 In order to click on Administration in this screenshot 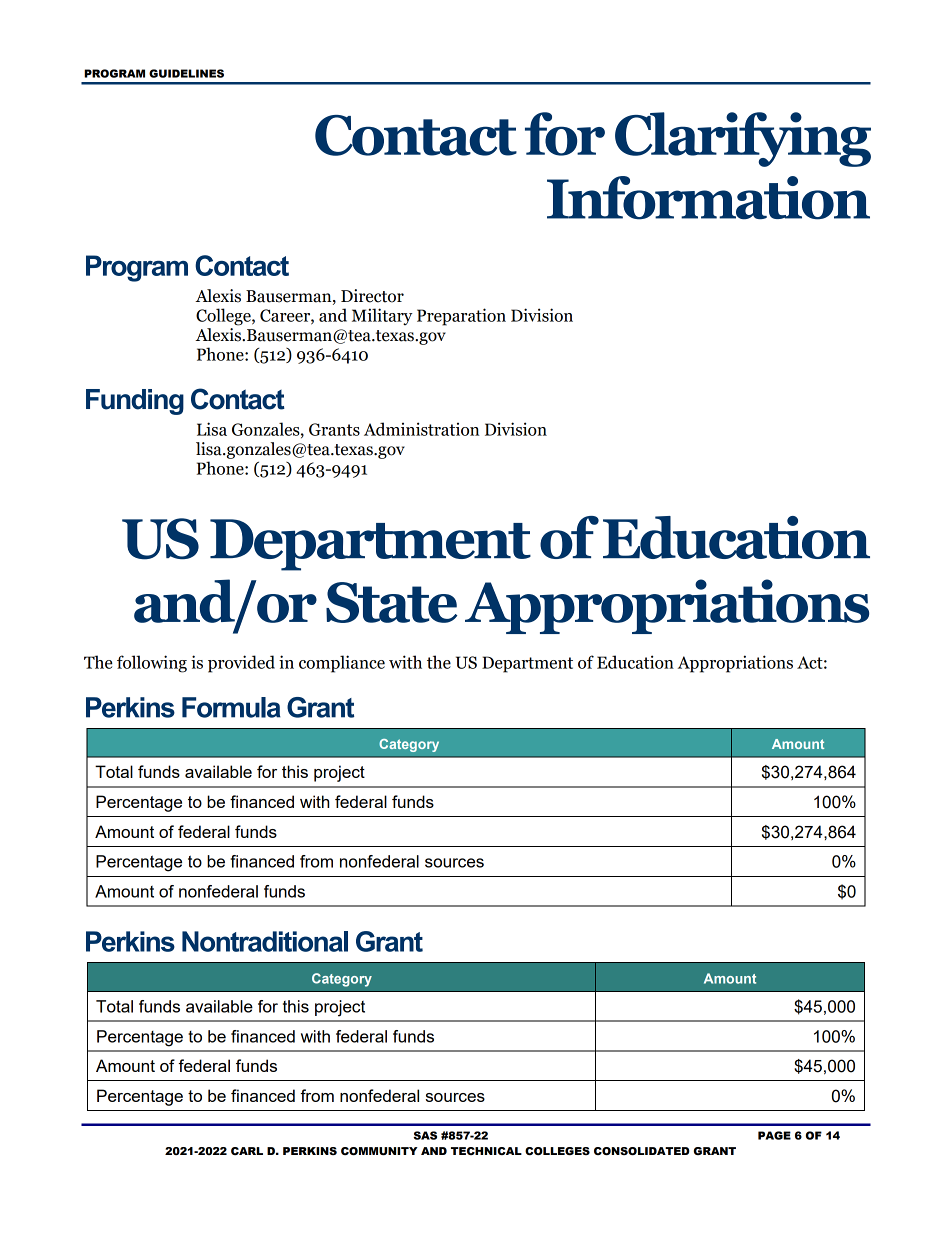, I will do `click(421, 429)`.
